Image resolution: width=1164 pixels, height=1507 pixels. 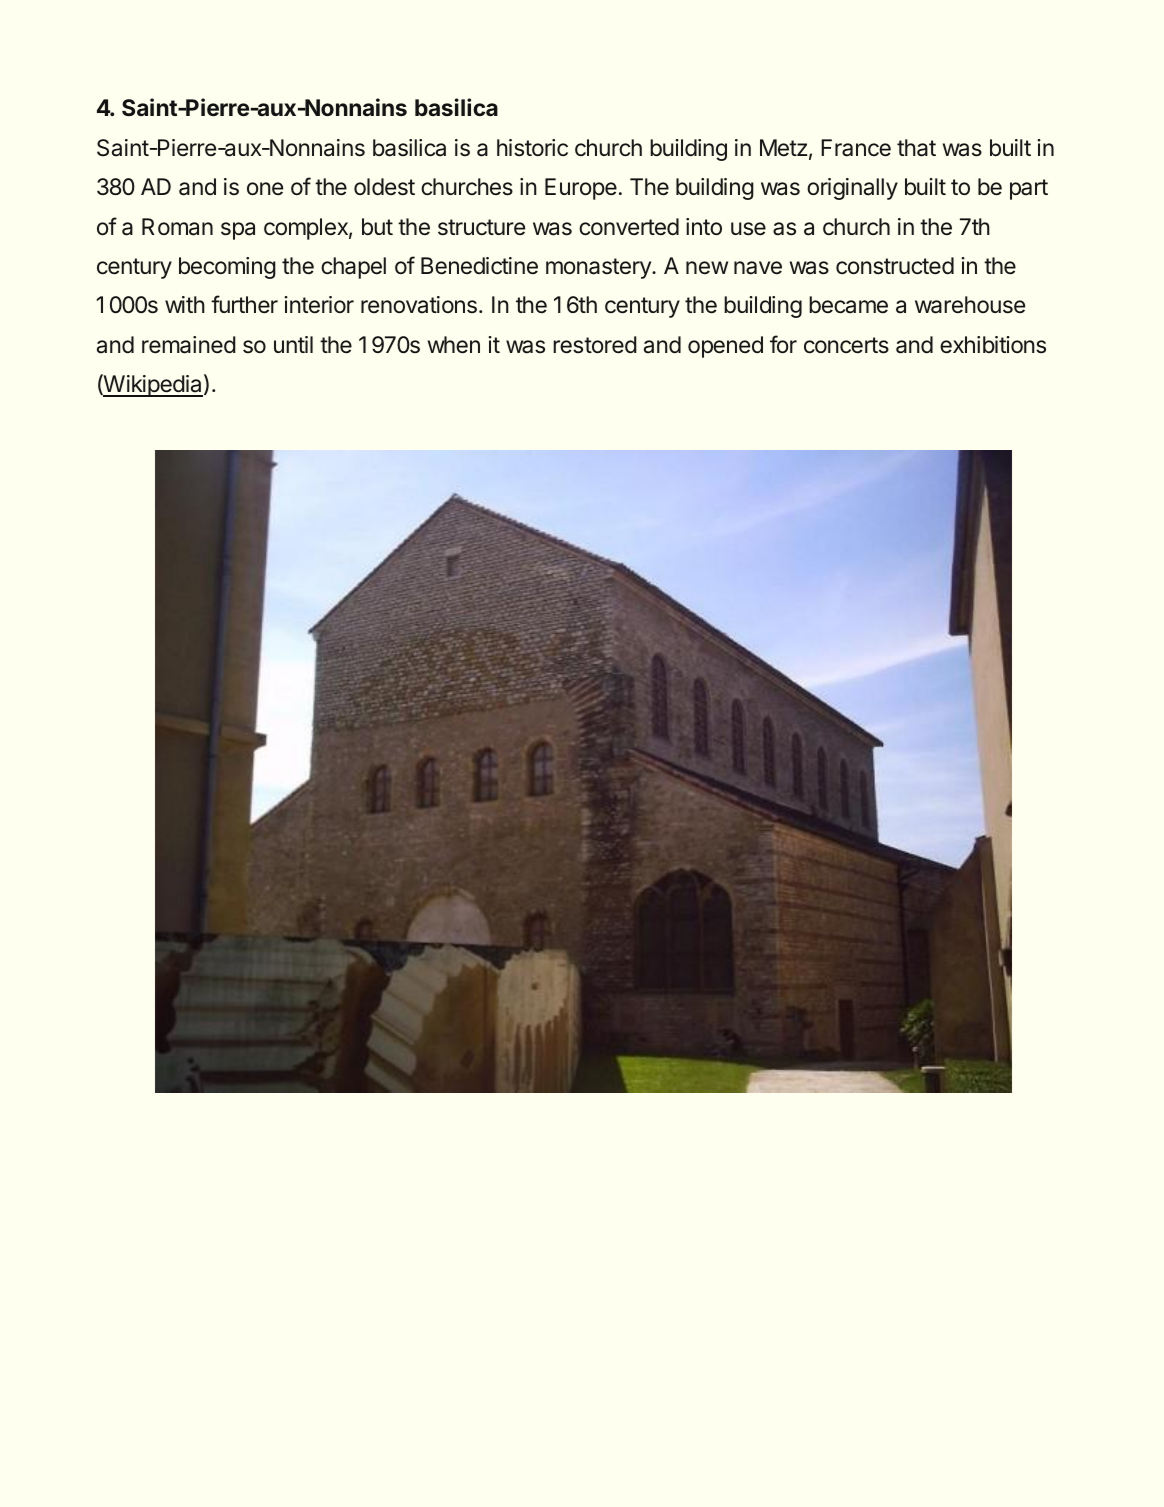 I want to click on renovations, so click(x=419, y=305).
